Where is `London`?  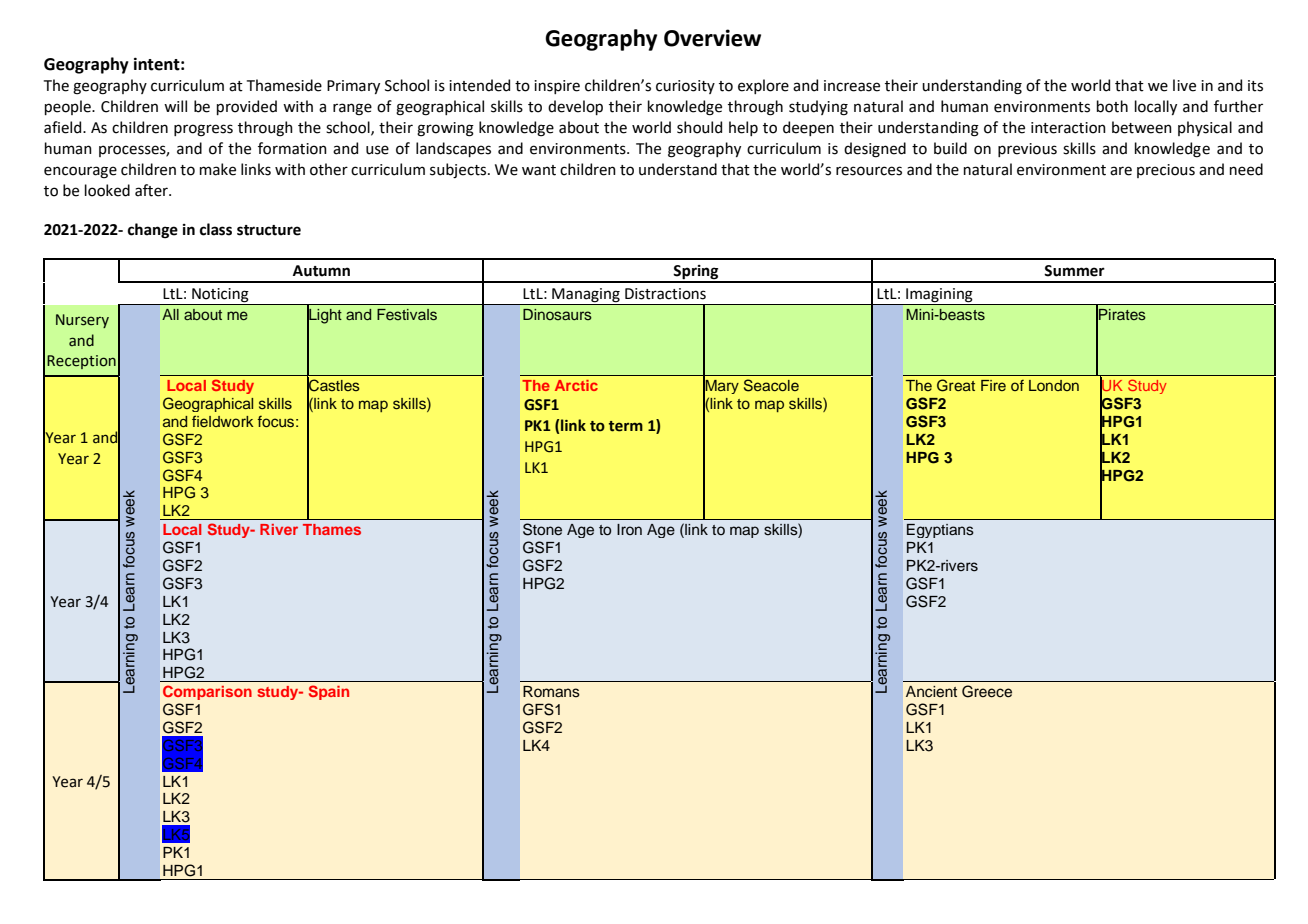
London is located at coordinates (1054, 385).
